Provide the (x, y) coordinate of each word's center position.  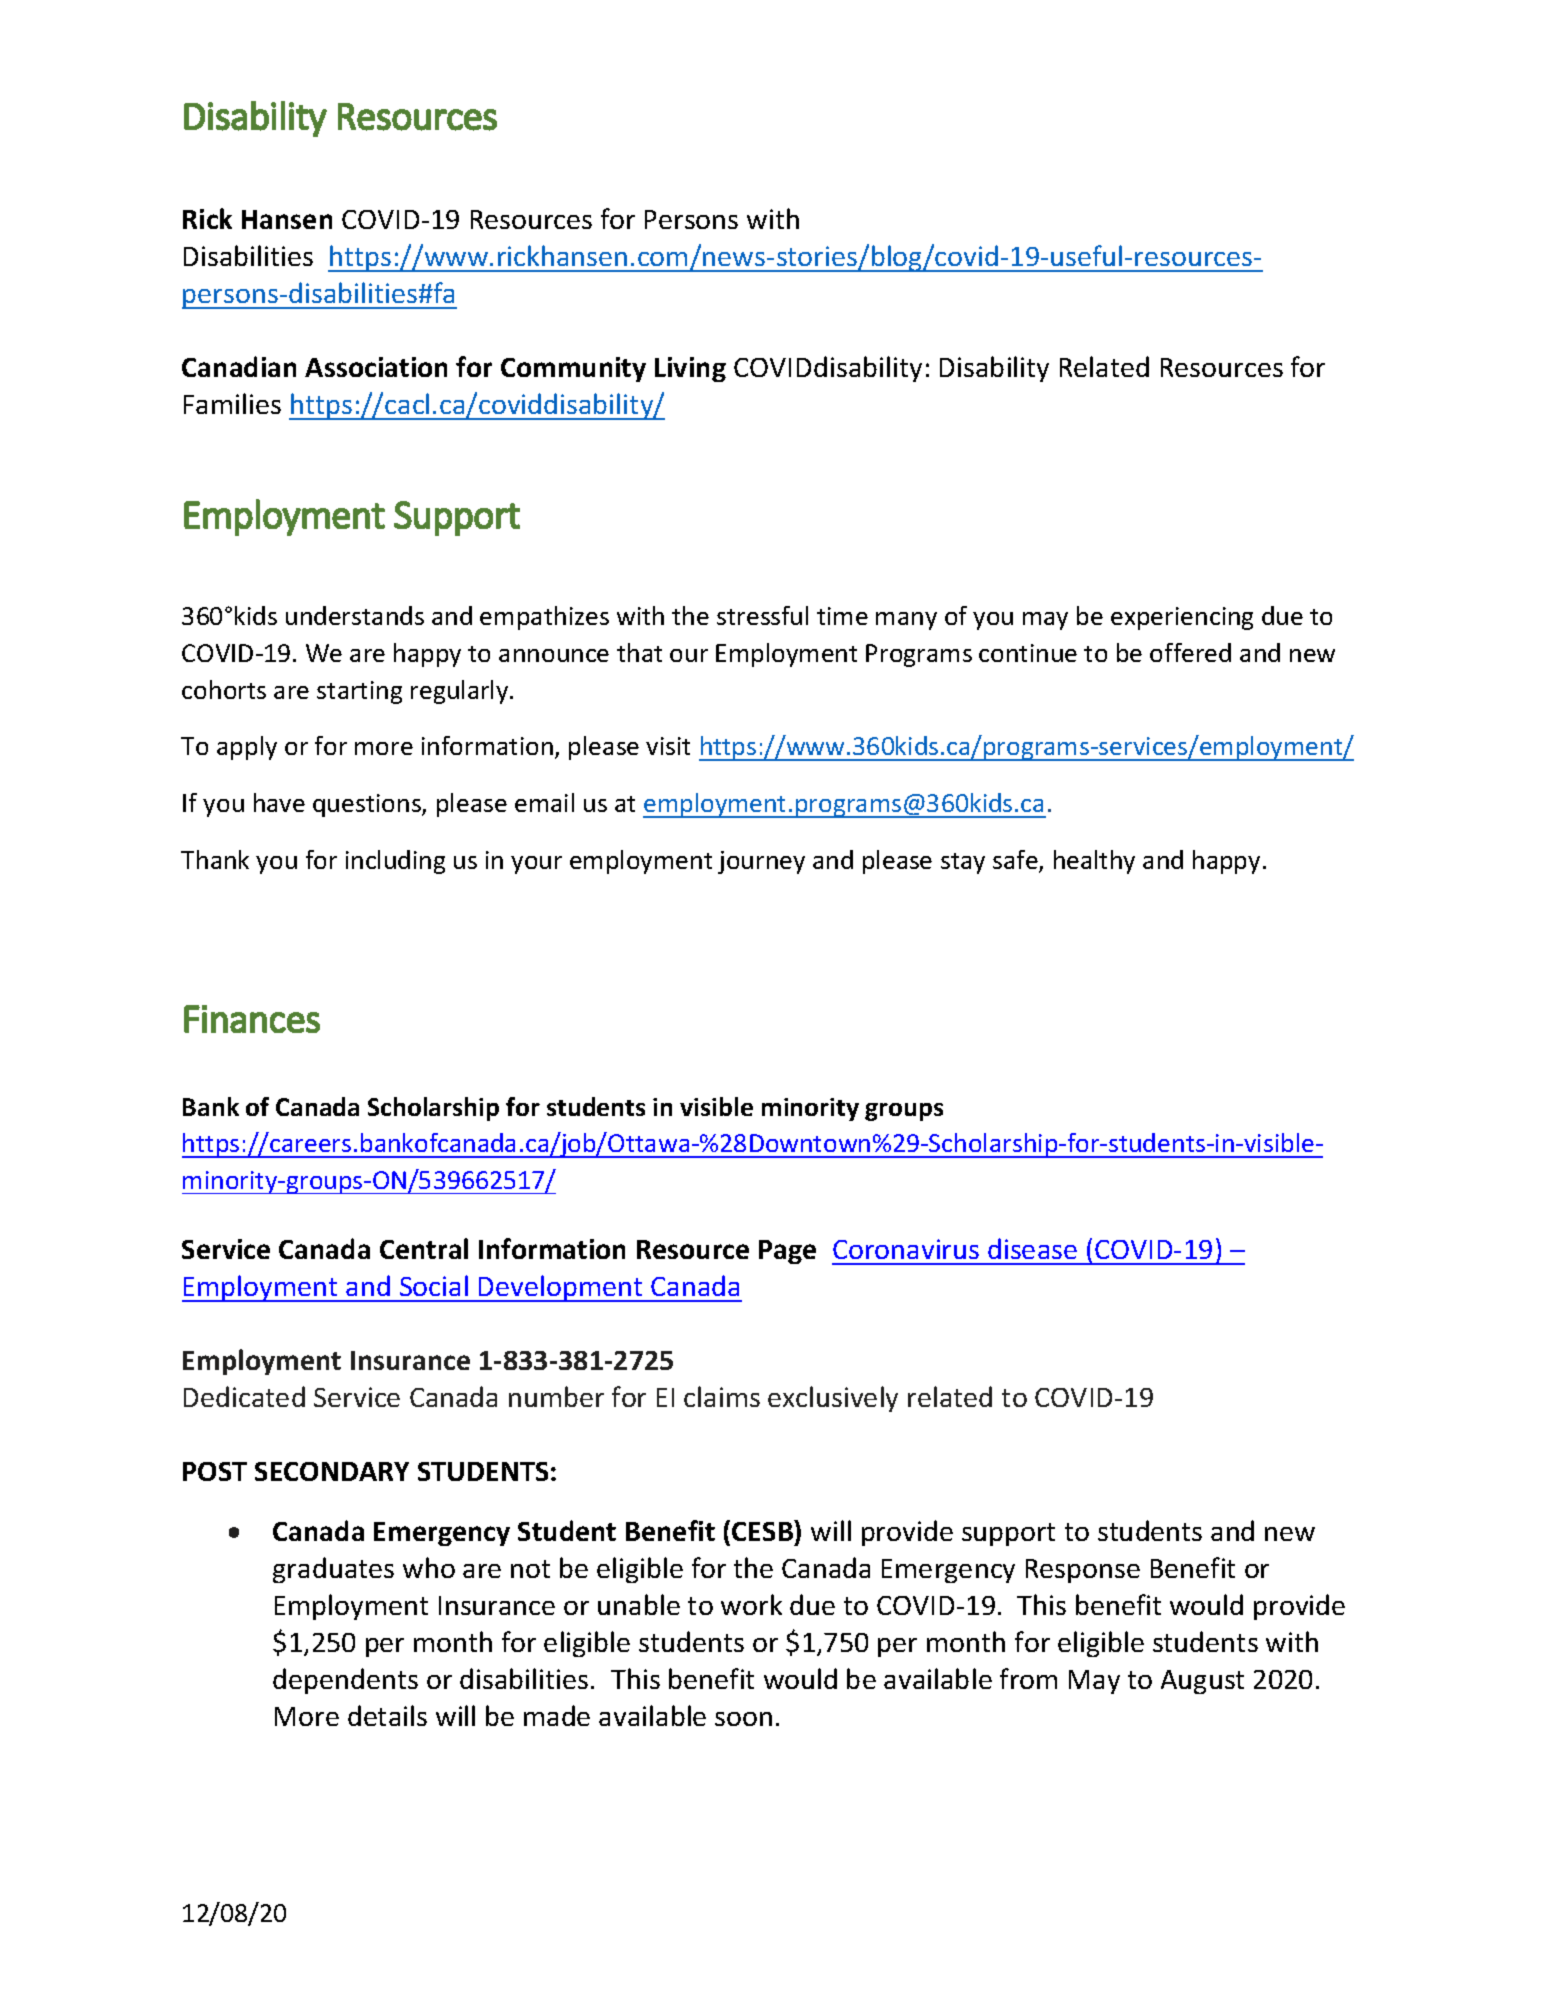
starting (359, 692)
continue (1028, 653)
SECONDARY (332, 1471)
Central (424, 1248)
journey (761, 862)
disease (1032, 1248)
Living (690, 369)
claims (722, 1396)
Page (787, 1252)
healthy (1094, 862)
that (639, 652)
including (395, 862)
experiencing (1182, 618)
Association (376, 367)
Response (1083, 1571)
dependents (345, 1681)
